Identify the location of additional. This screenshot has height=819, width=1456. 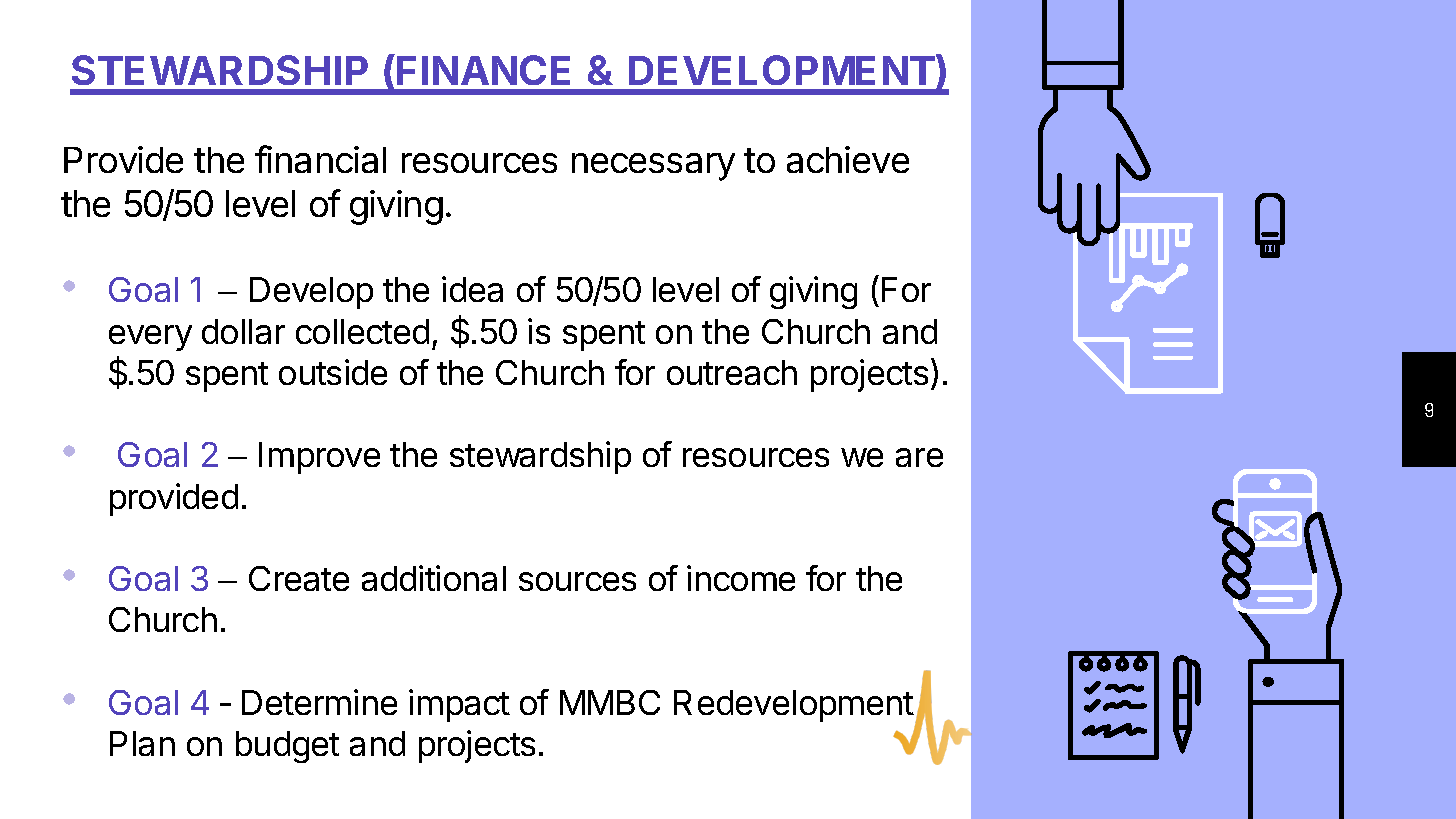
(434, 578).
